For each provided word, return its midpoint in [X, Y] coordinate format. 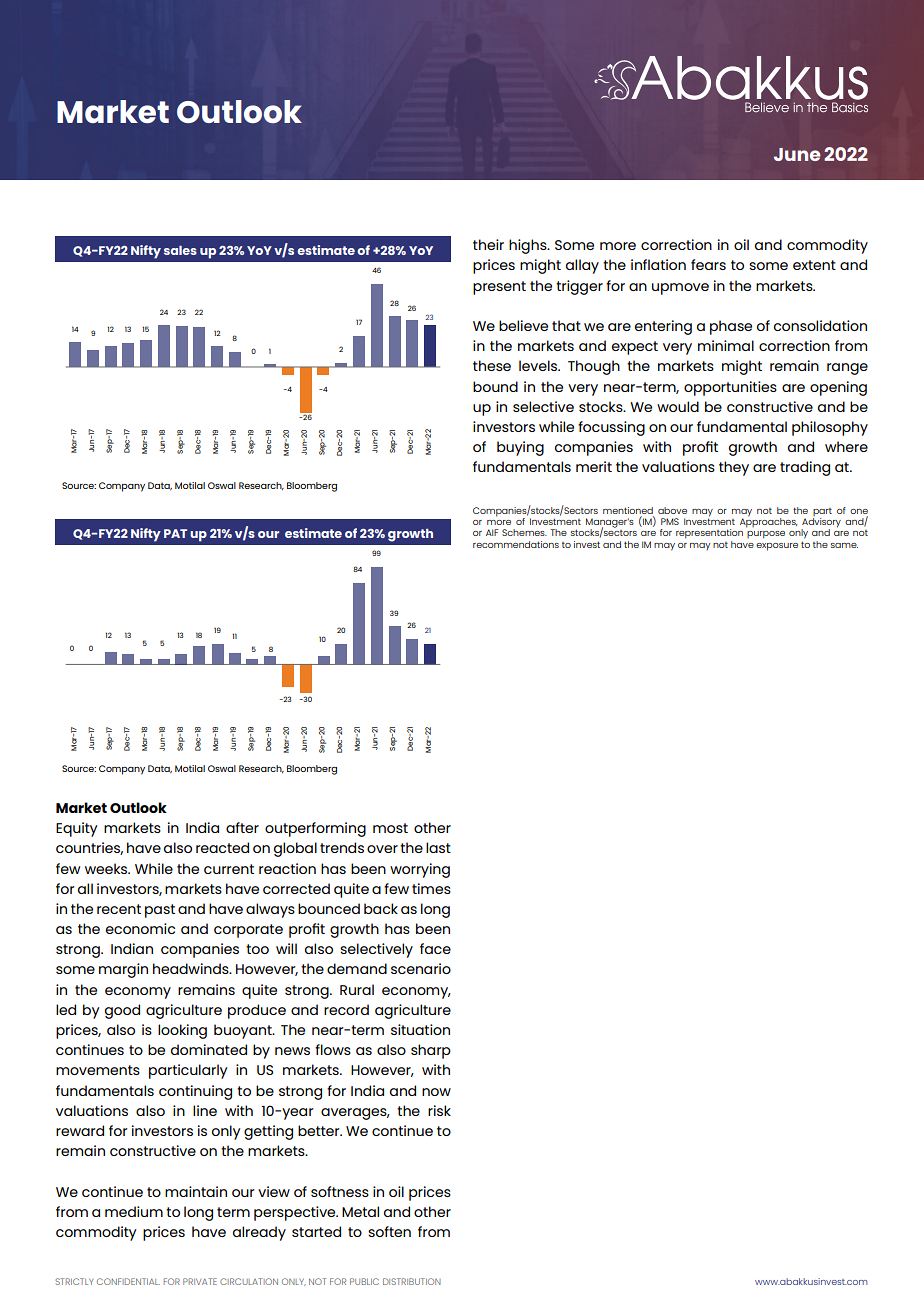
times [431, 888]
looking [182, 1031]
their [488, 244]
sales [180, 250]
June [797, 154]
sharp [431, 1051]
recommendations [516, 544]
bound [495, 386]
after [242, 827]
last [438, 847]
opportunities [730, 388]
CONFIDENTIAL [128, 1281]
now [436, 1092]
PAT [175, 533]
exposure [777, 547]
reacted [222, 847]
